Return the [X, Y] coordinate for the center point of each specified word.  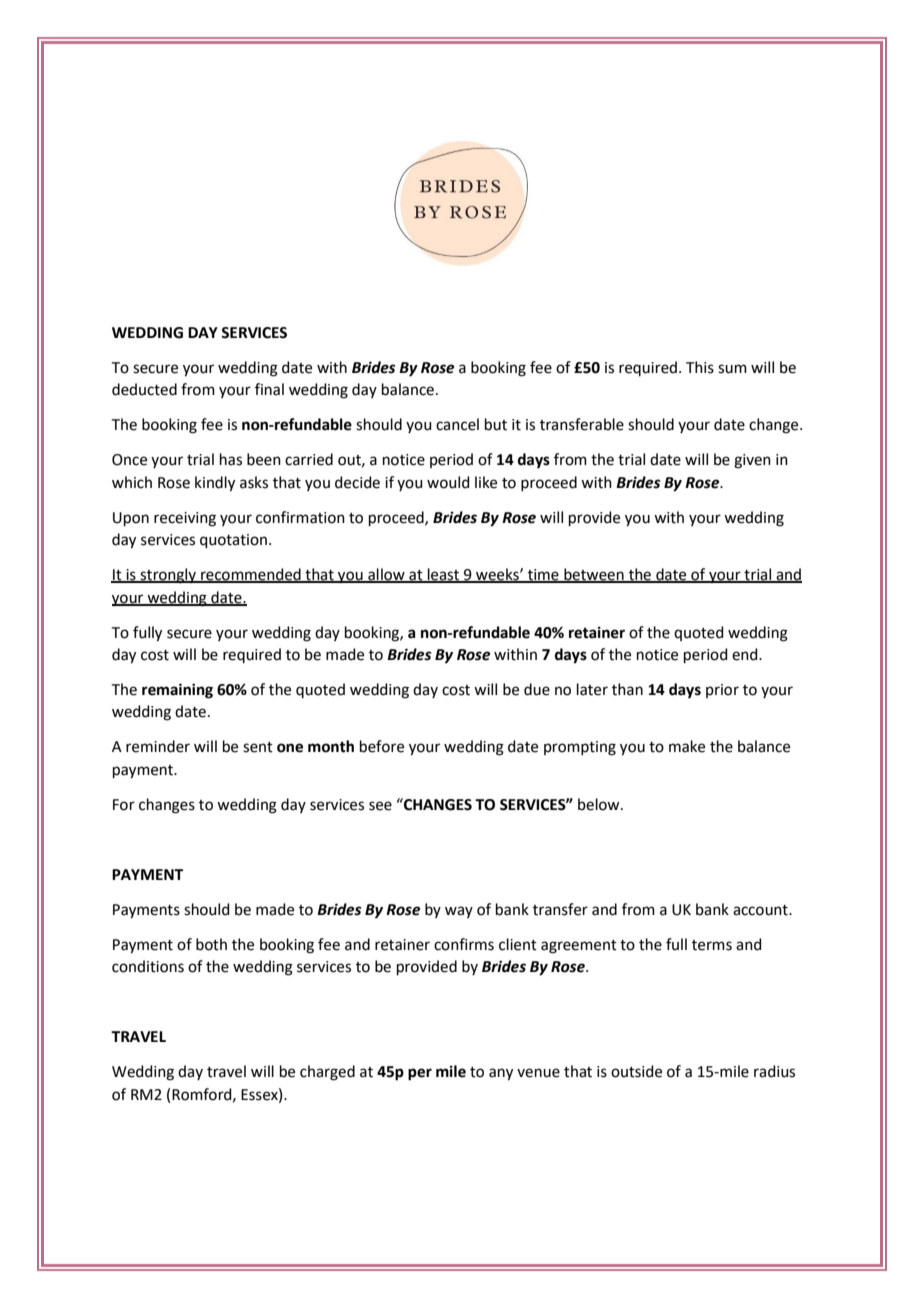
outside [636, 1071]
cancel [457, 424]
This [700, 367]
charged [327, 1073]
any [501, 1074]
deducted [144, 389]
